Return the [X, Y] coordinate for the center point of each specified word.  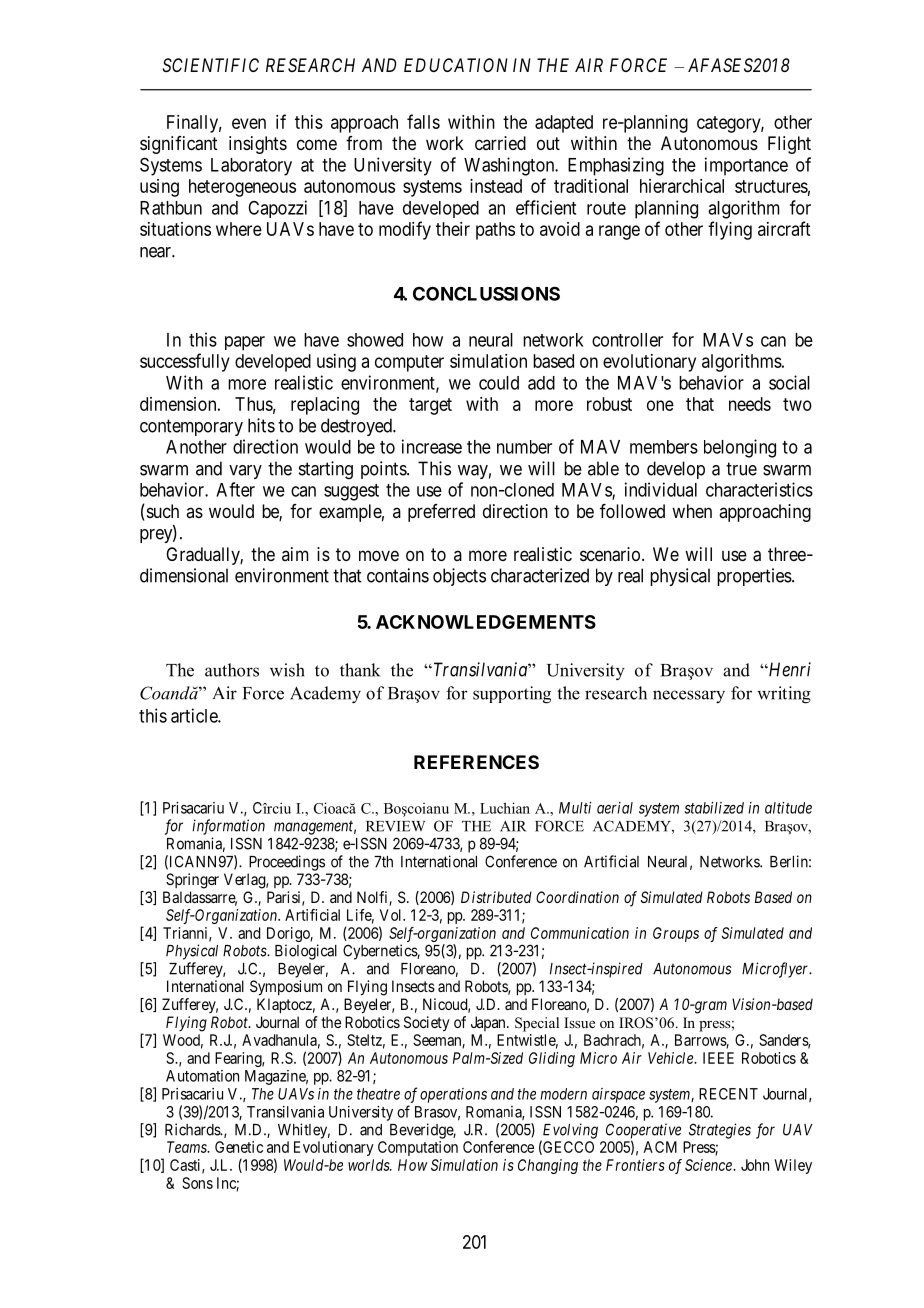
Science [709, 1165]
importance [746, 166]
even [249, 123]
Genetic [239, 1147]
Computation [418, 1148]
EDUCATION [456, 65]
